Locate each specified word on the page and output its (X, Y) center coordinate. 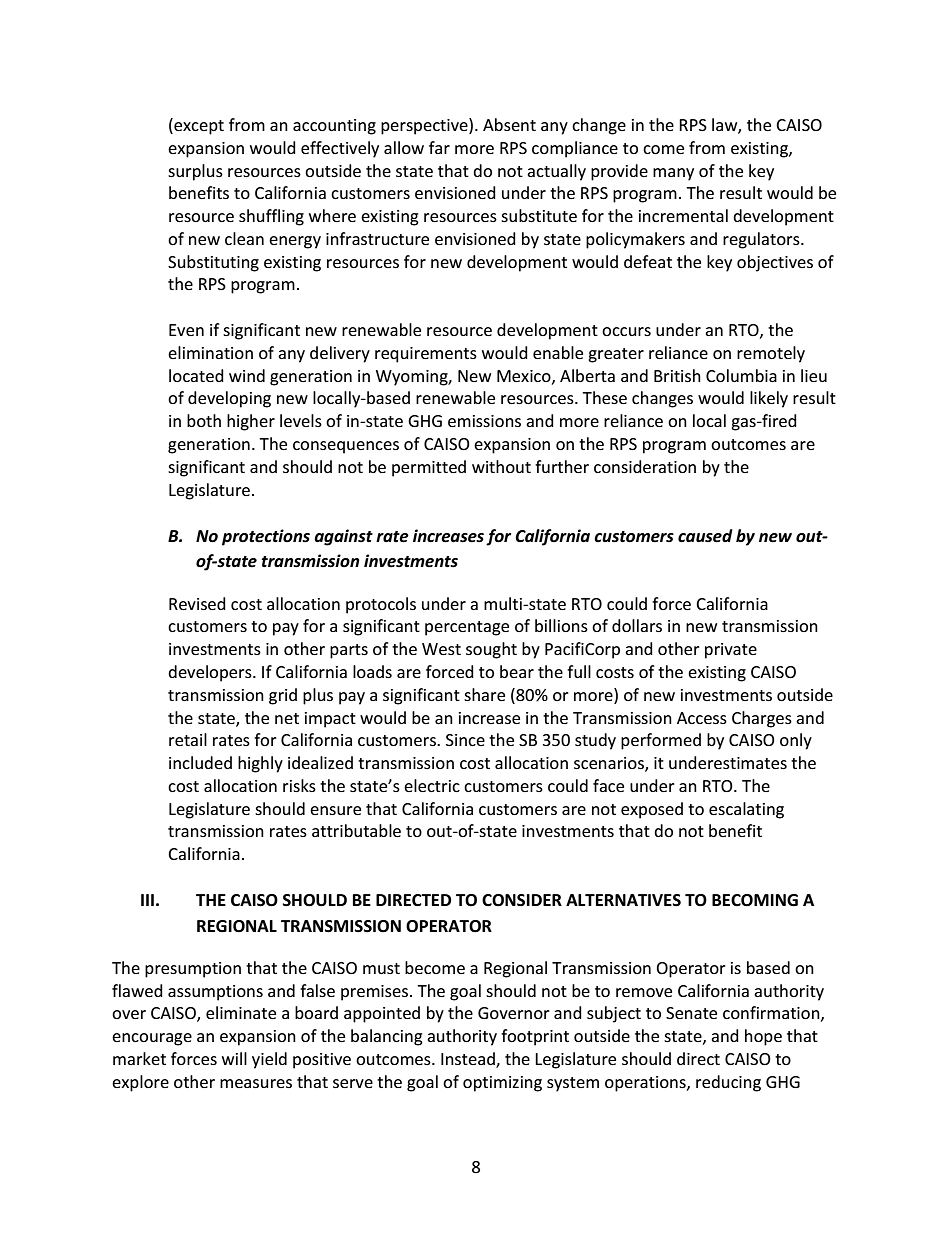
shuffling (271, 217)
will (234, 1058)
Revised (197, 603)
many (673, 174)
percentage (467, 628)
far (439, 147)
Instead (469, 1060)
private (731, 651)
